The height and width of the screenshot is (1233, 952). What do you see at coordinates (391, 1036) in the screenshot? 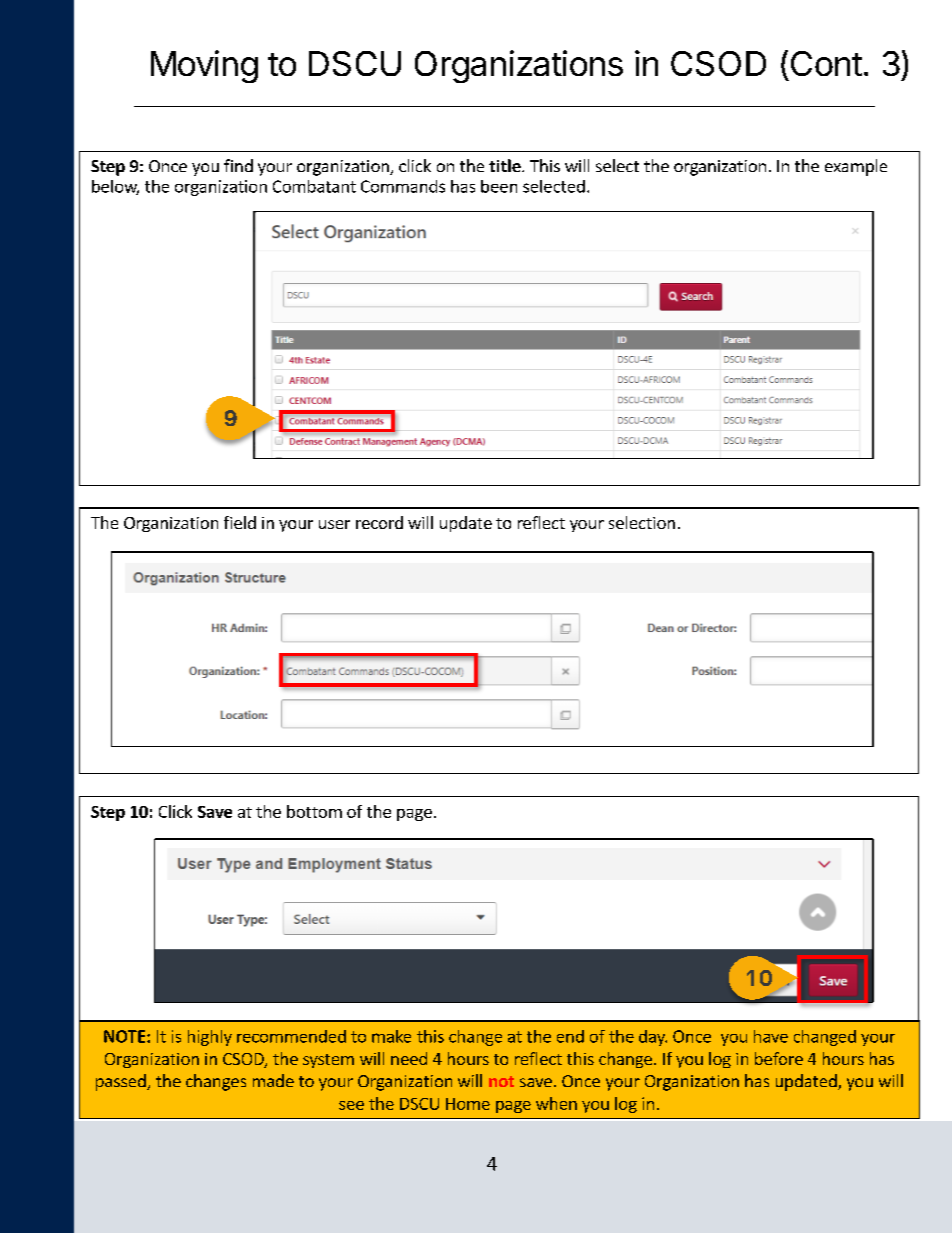
I see `make` at bounding box center [391, 1036].
